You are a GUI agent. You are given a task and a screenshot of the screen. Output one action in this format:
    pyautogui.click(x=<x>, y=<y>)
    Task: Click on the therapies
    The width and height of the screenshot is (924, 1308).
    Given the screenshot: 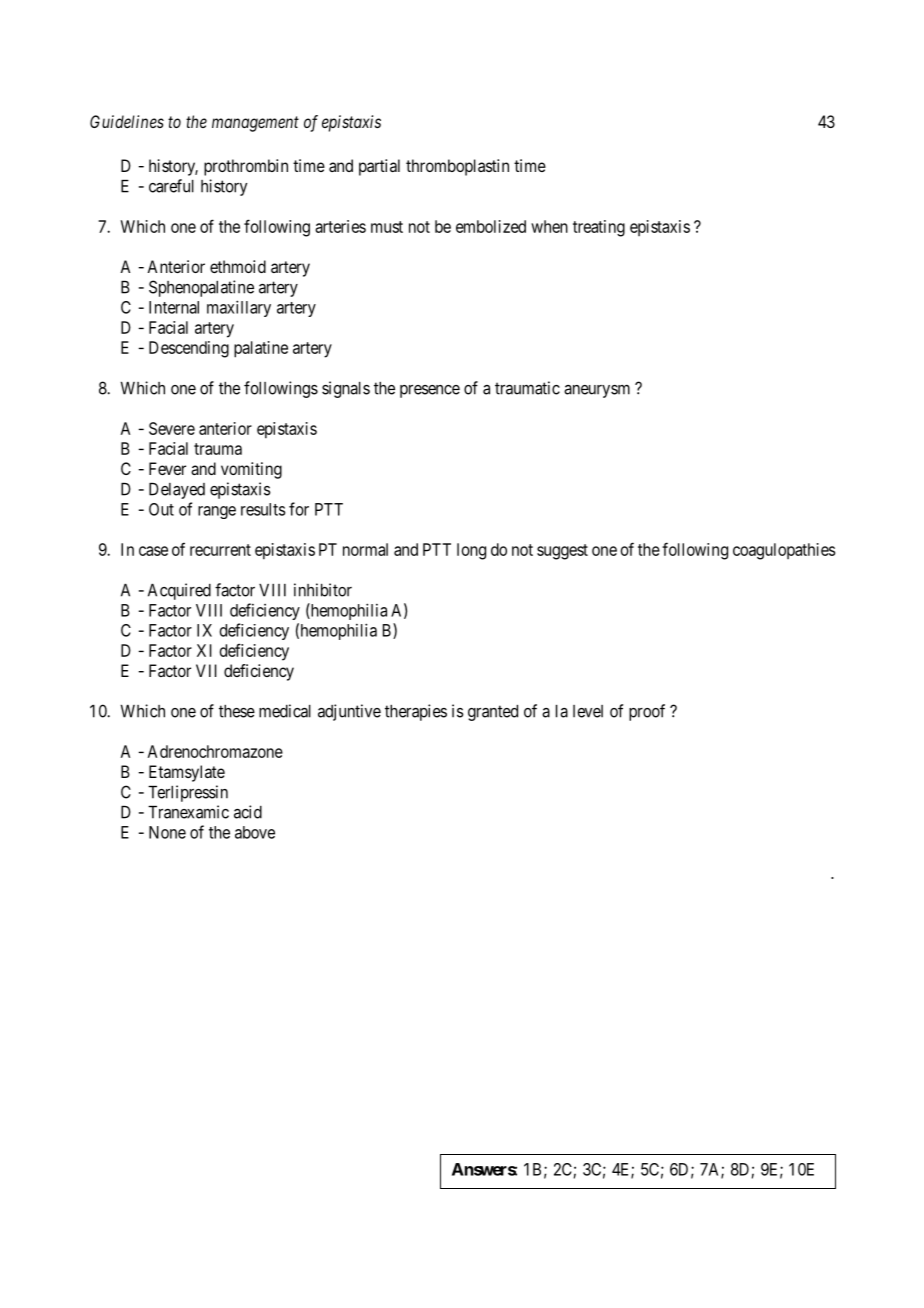 What is the action you would take?
    pyautogui.click(x=416, y=712)
